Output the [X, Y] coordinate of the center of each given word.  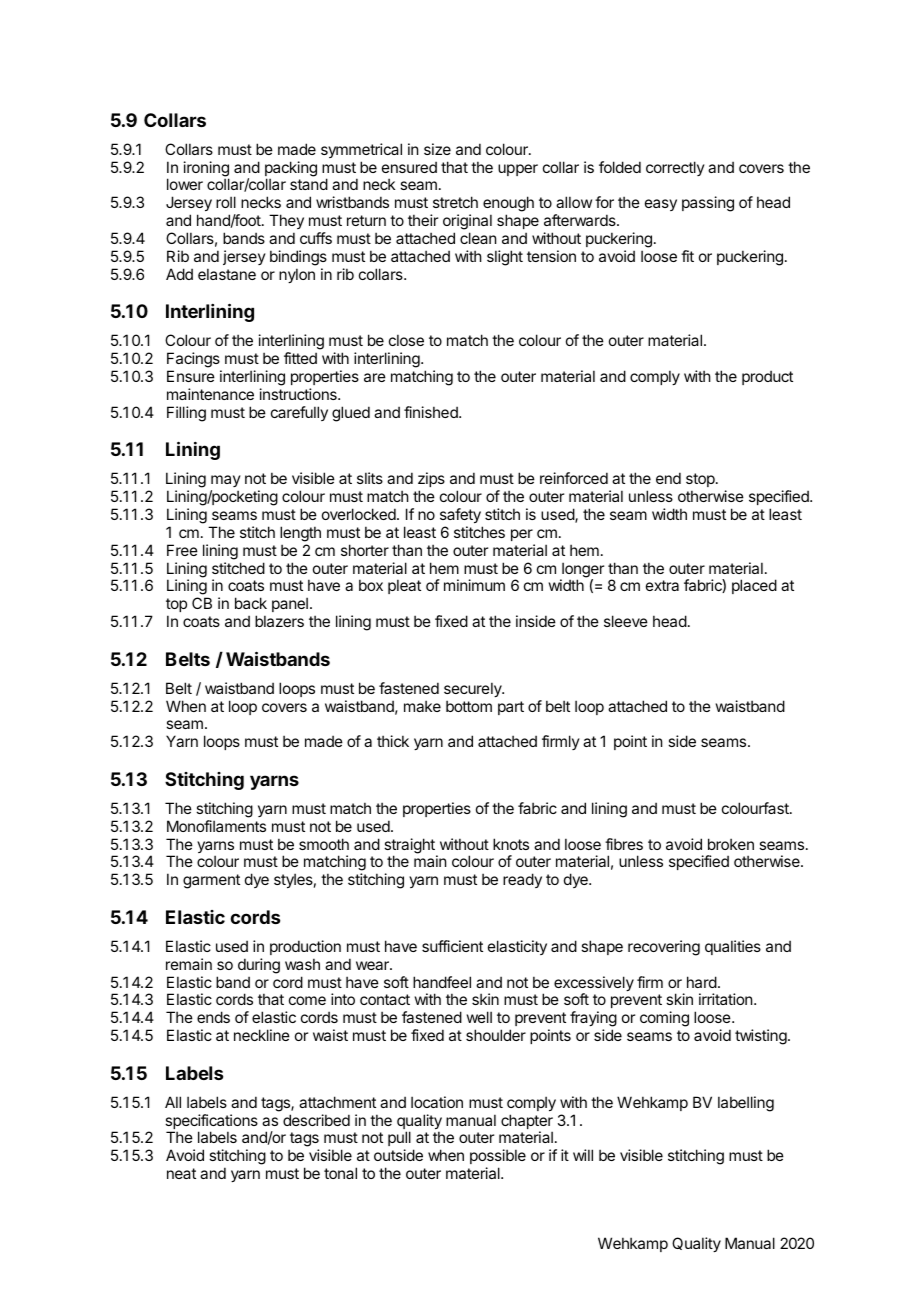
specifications [211, 1123]
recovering [664, 948]
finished [432, 412]
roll [226, 202]
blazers [279, 621]
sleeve [626, 621]
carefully [299, 413]
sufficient [452, 946]
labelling [746, 1104]
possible [498, 1156]
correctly [675, 168]
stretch [455, 202]
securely [474, 689]
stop [701, 480]
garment [211, 881]
